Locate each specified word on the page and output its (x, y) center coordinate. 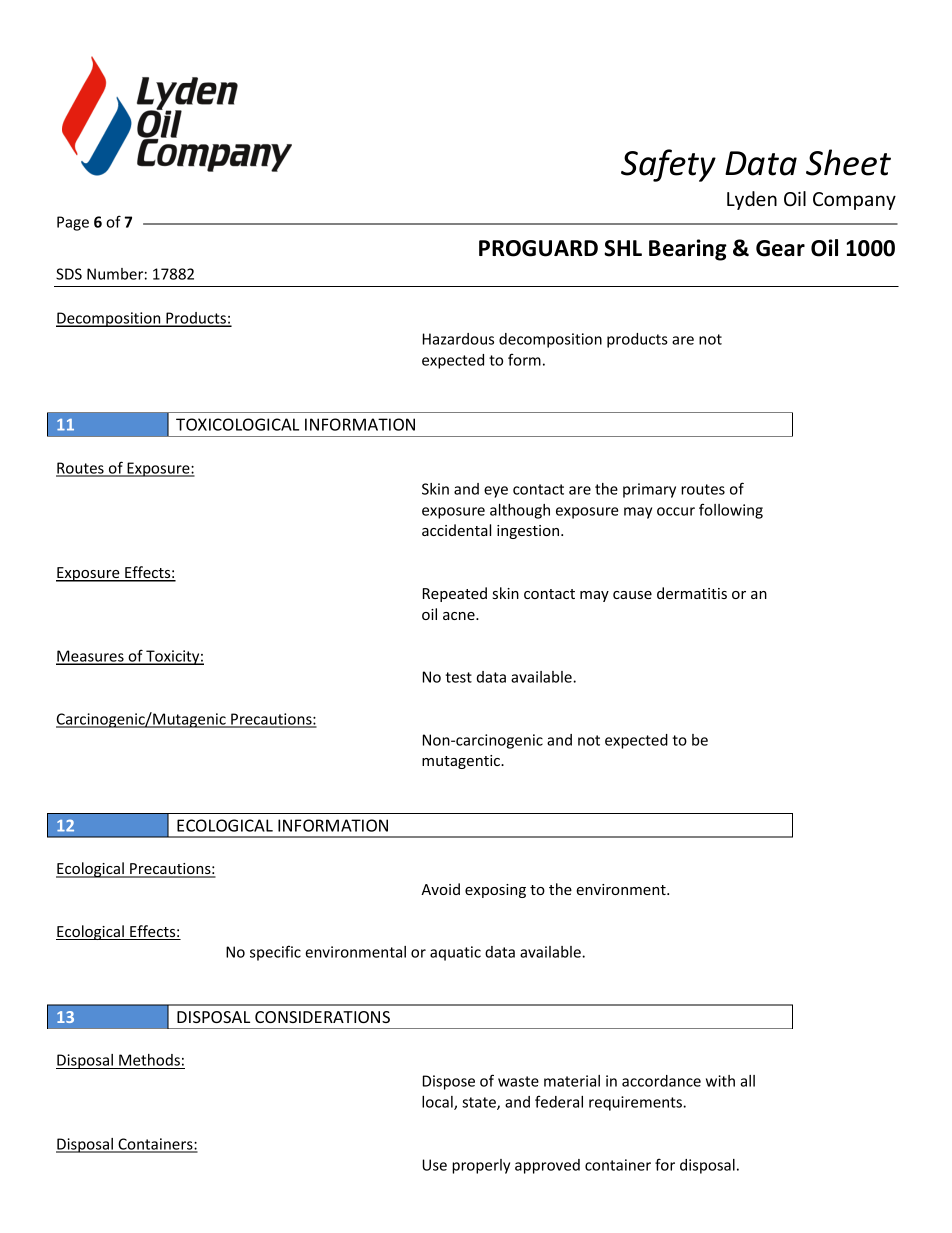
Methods (149, 1061)
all (747, 1081)
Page (73, 223)
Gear (780, 248)
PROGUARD (538, 248)
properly (481, 1166)
